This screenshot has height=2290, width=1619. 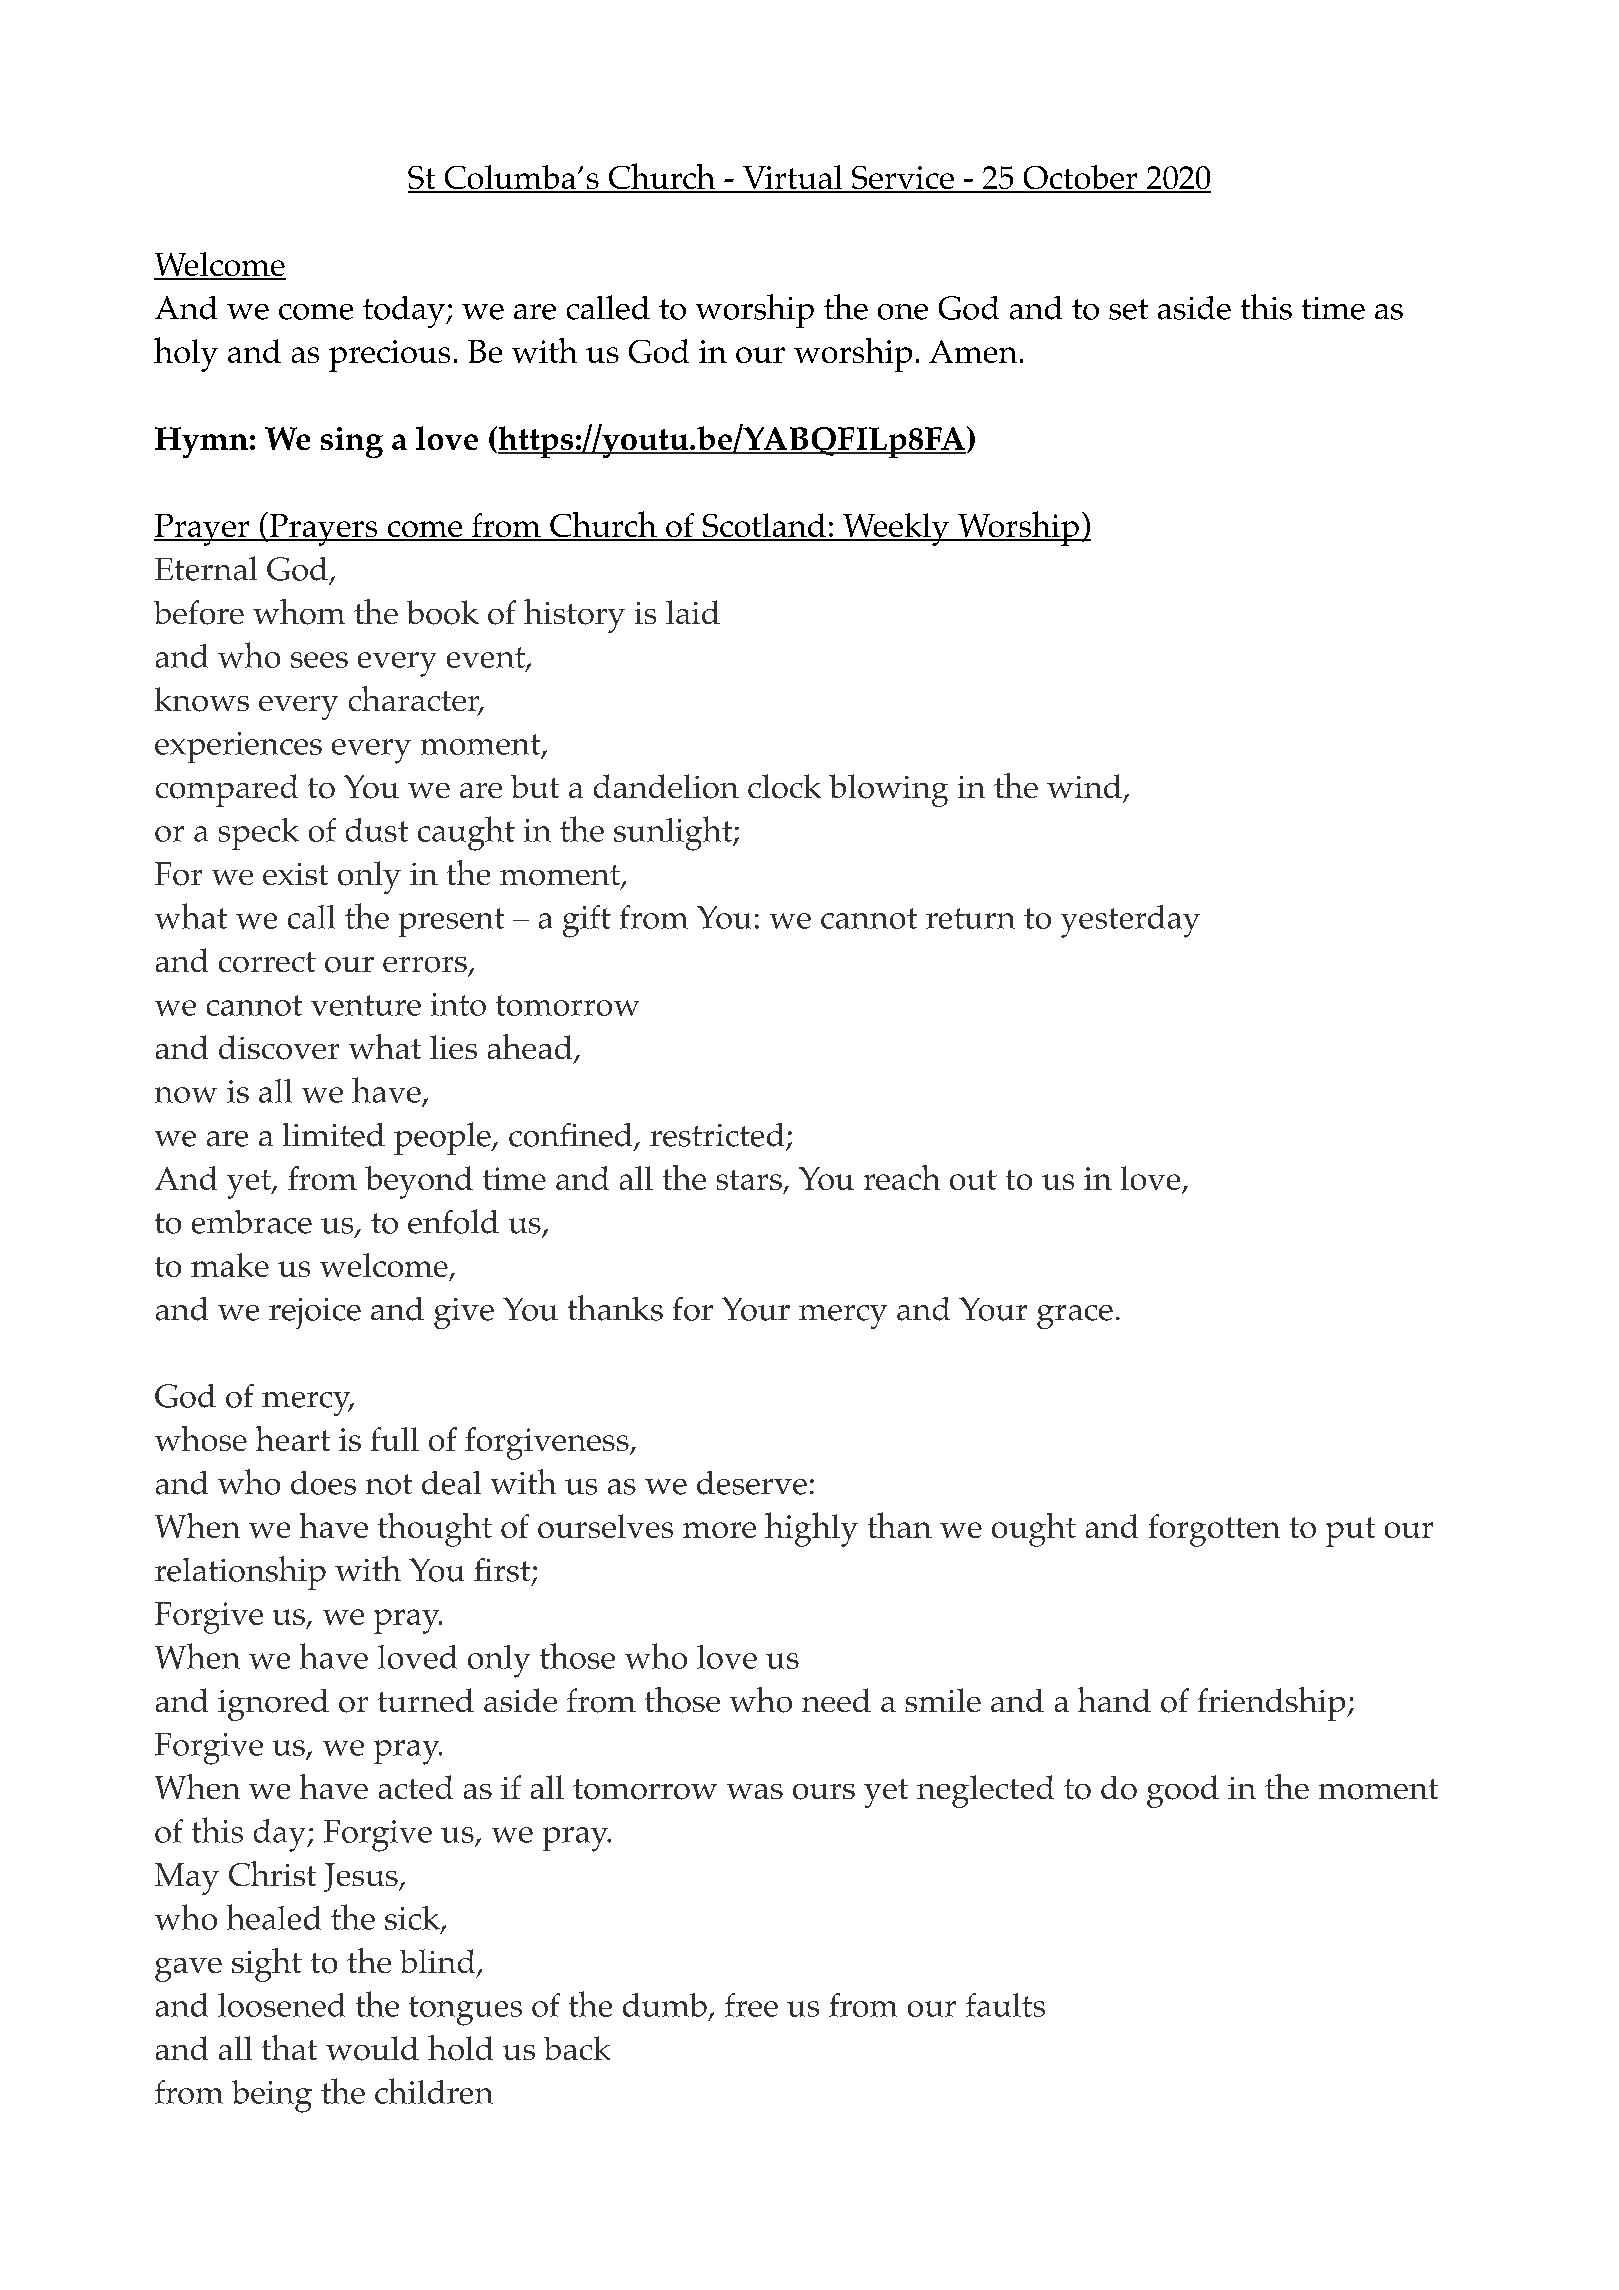 I want to click on grace, so click(x=1075, y=1317).
